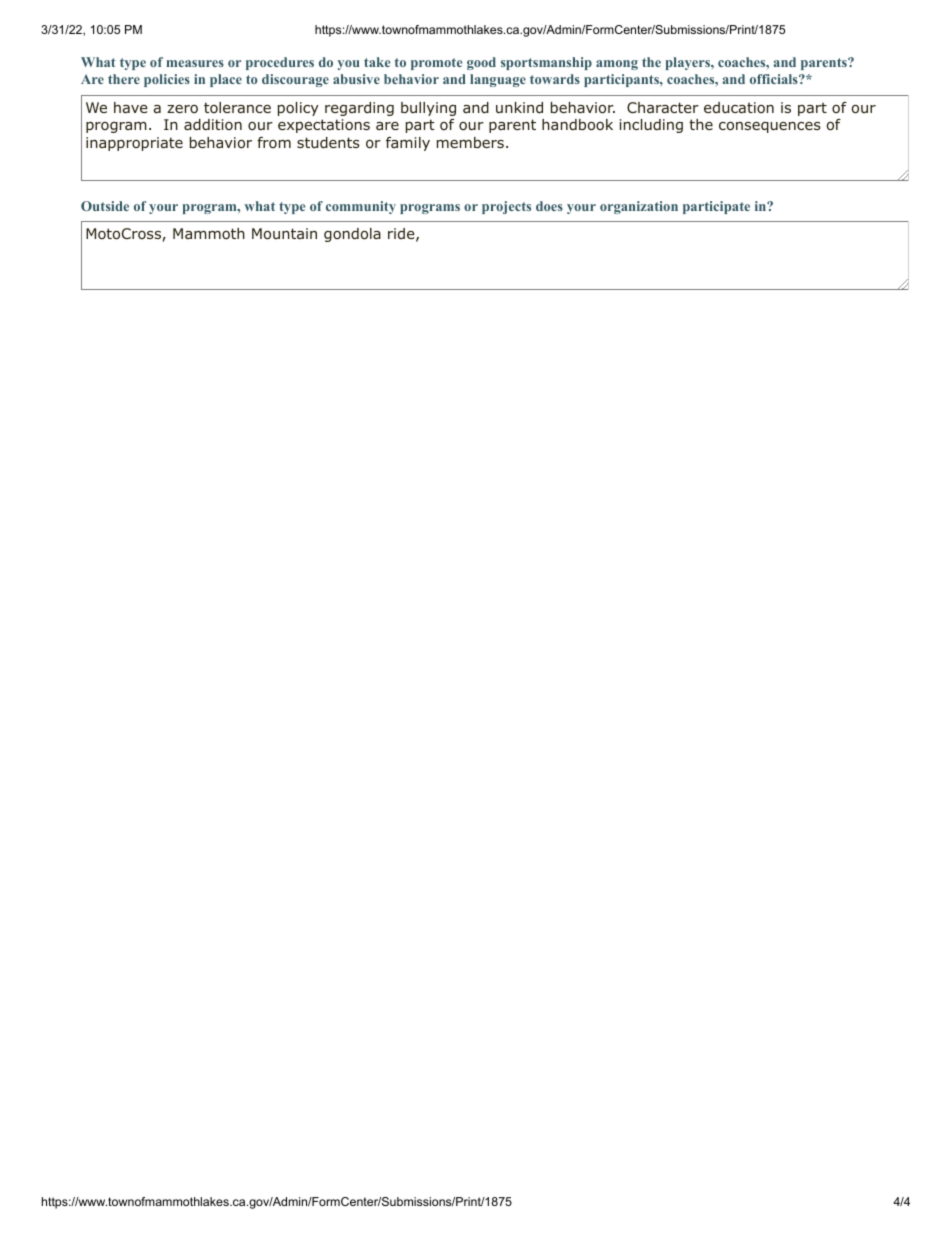  Describe the element at coordinates (617, 65) in the page. I see `among` at that location.
